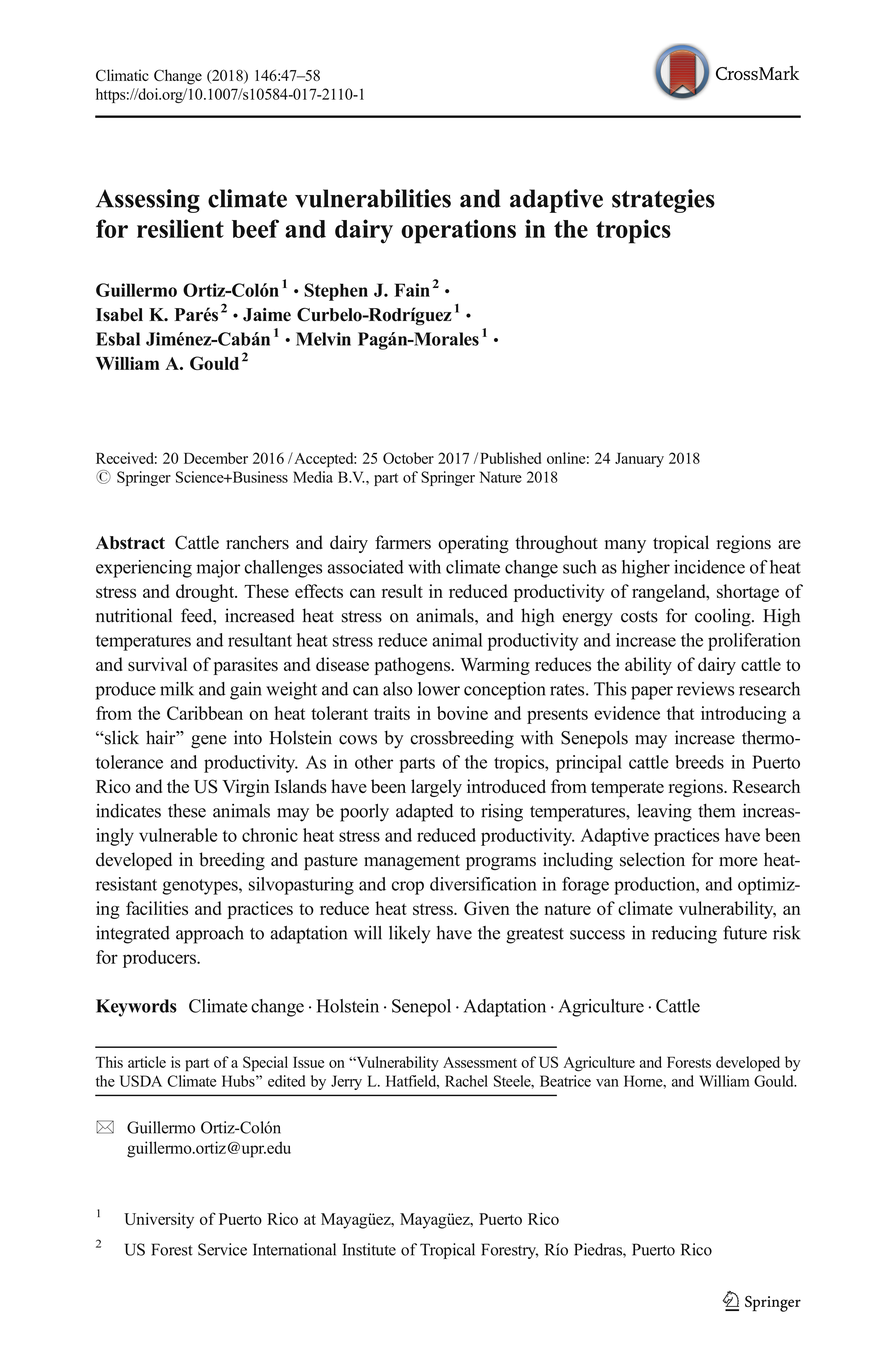 This screenshot has height=1359, width=896. I want to click on strategies, so click(663, 201).
